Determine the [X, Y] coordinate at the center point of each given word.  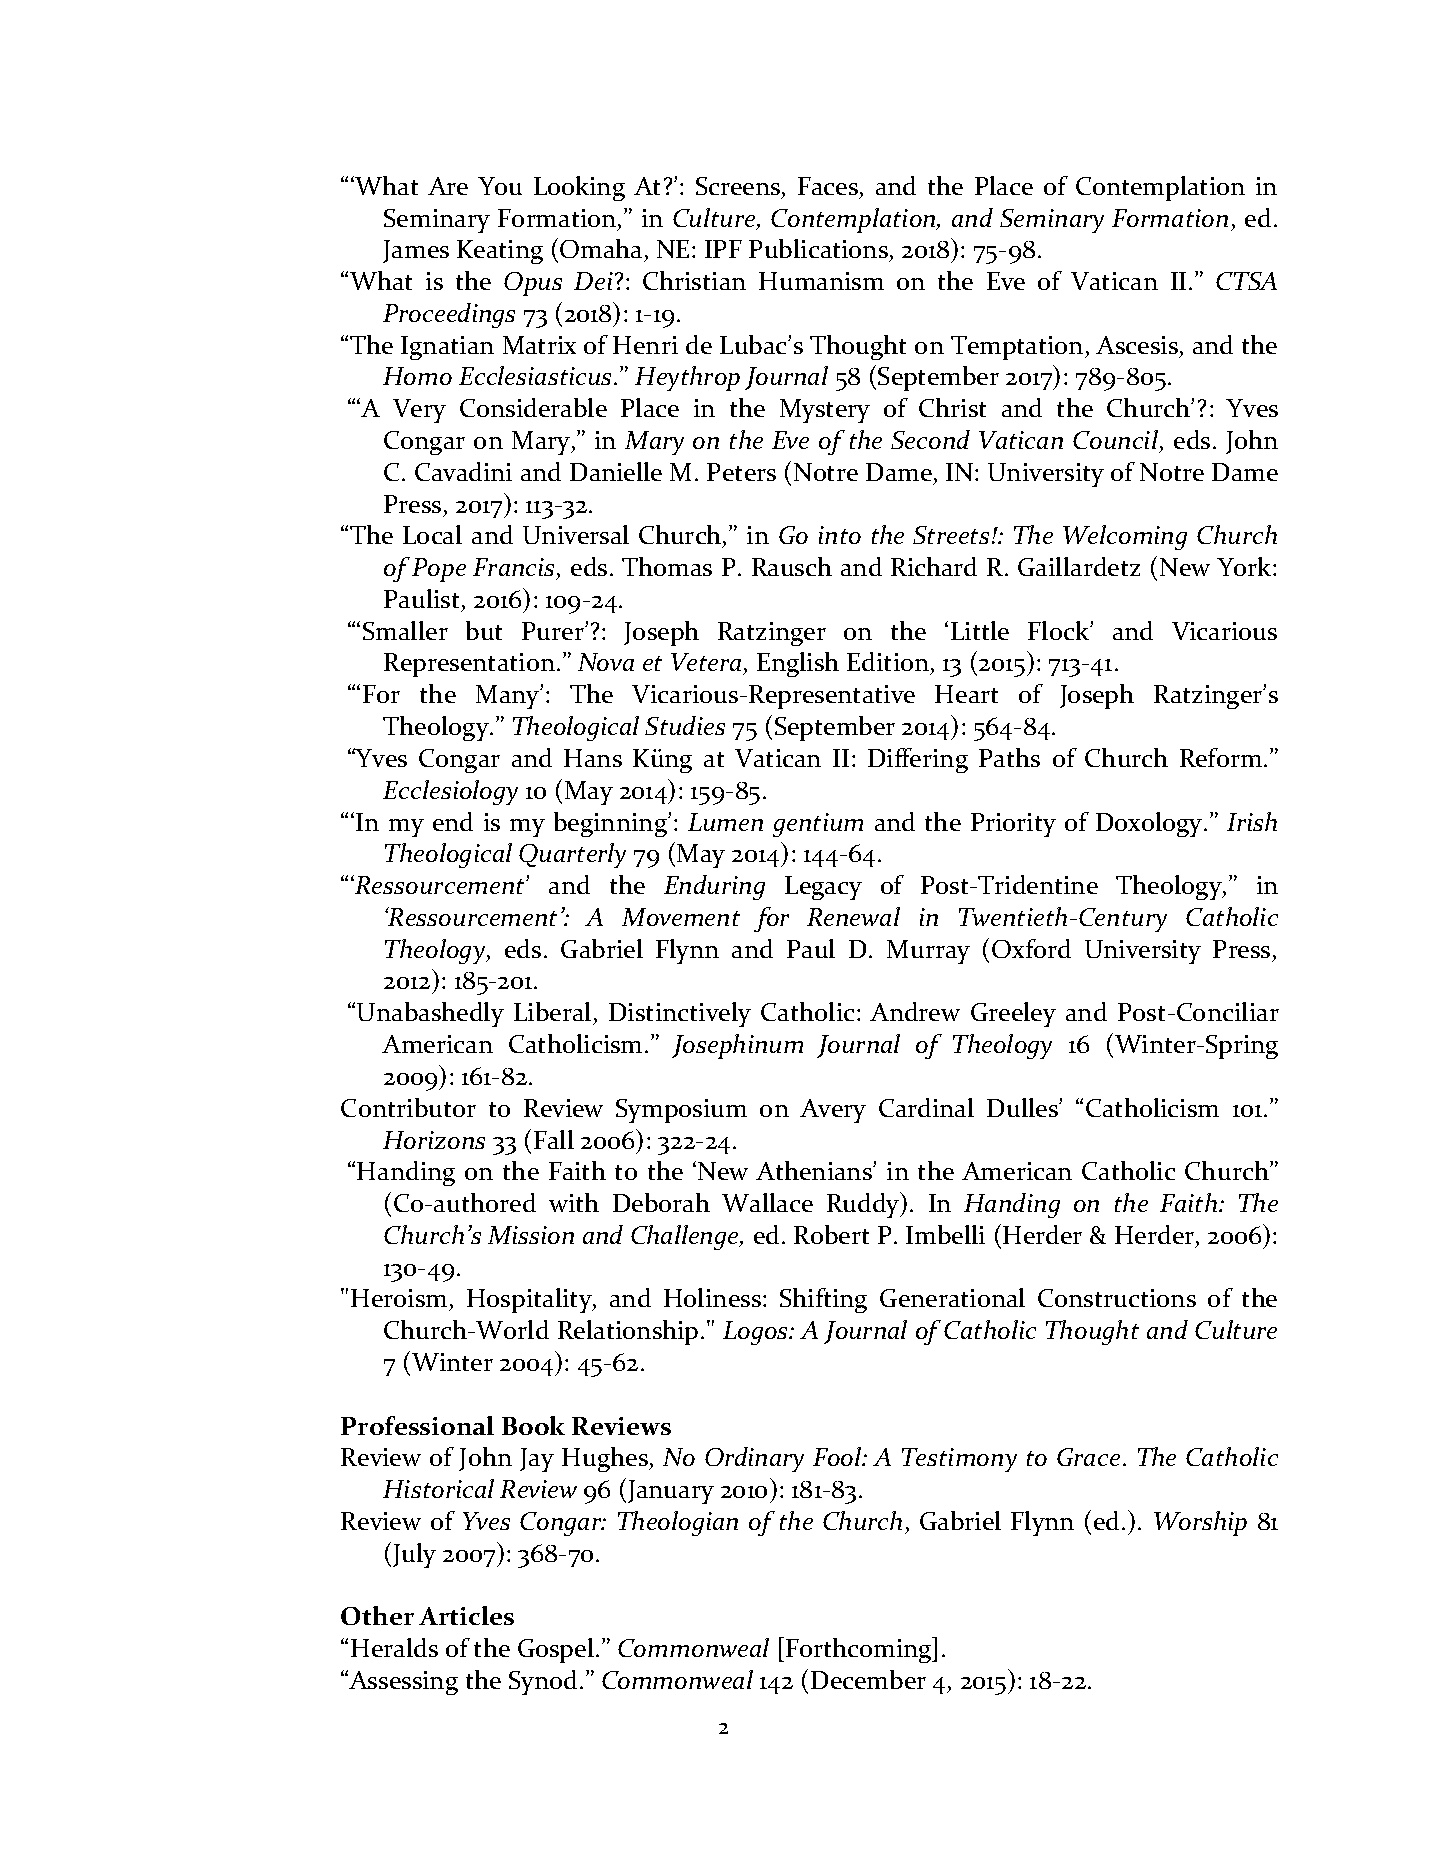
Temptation [1018, 348]
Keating [500, 252]
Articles [466, 1615]
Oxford [1031, 948]
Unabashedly [430, 1014]
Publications [819, 250]
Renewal [853, 916]
